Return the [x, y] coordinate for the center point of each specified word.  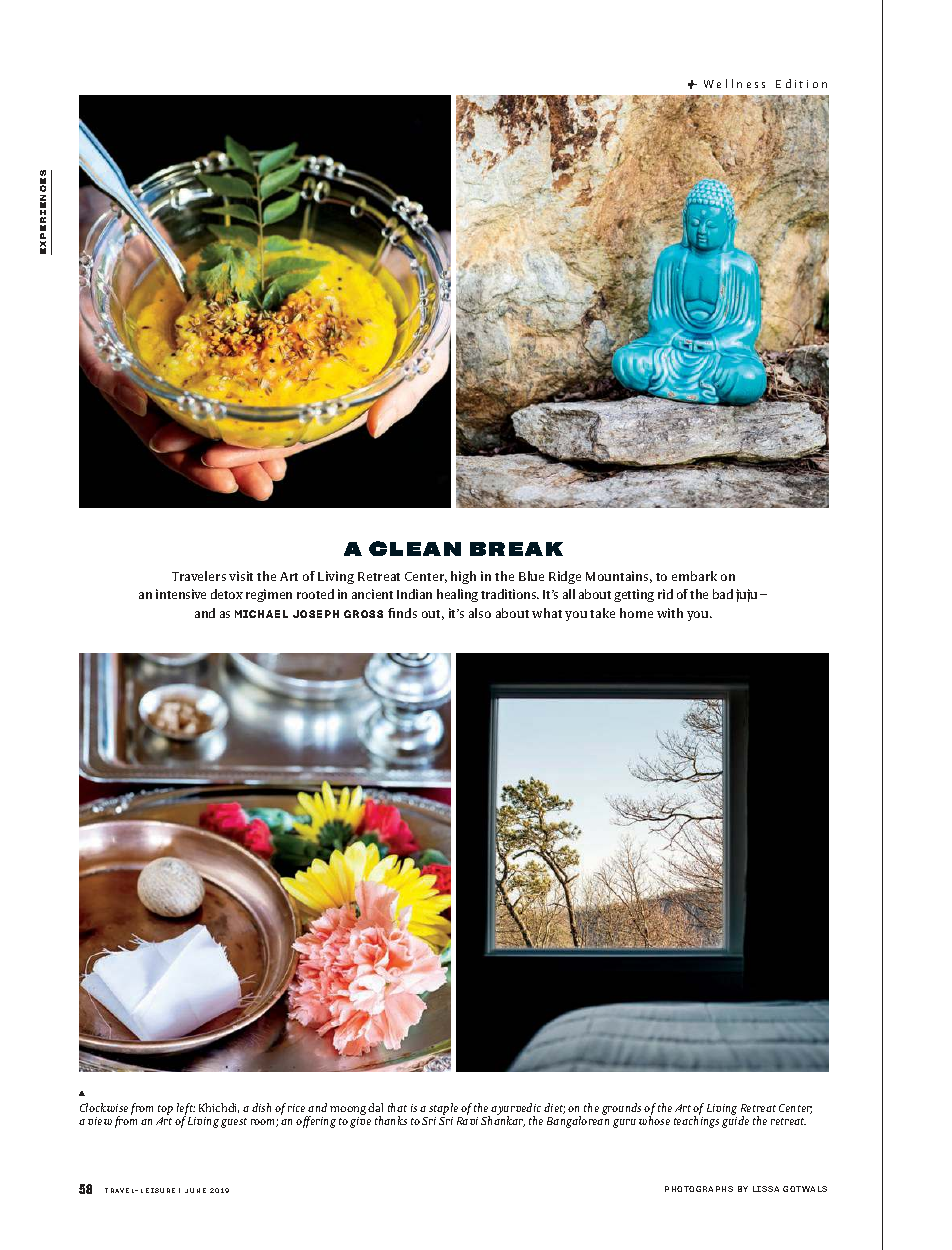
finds [402, 613]
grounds [621, 1109]
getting [634, 595]
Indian [414, 594]
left [186, 1110]
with [670, 613]
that [397, 1107]
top [165, 1110]
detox [227, 594]
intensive [181, 594]
